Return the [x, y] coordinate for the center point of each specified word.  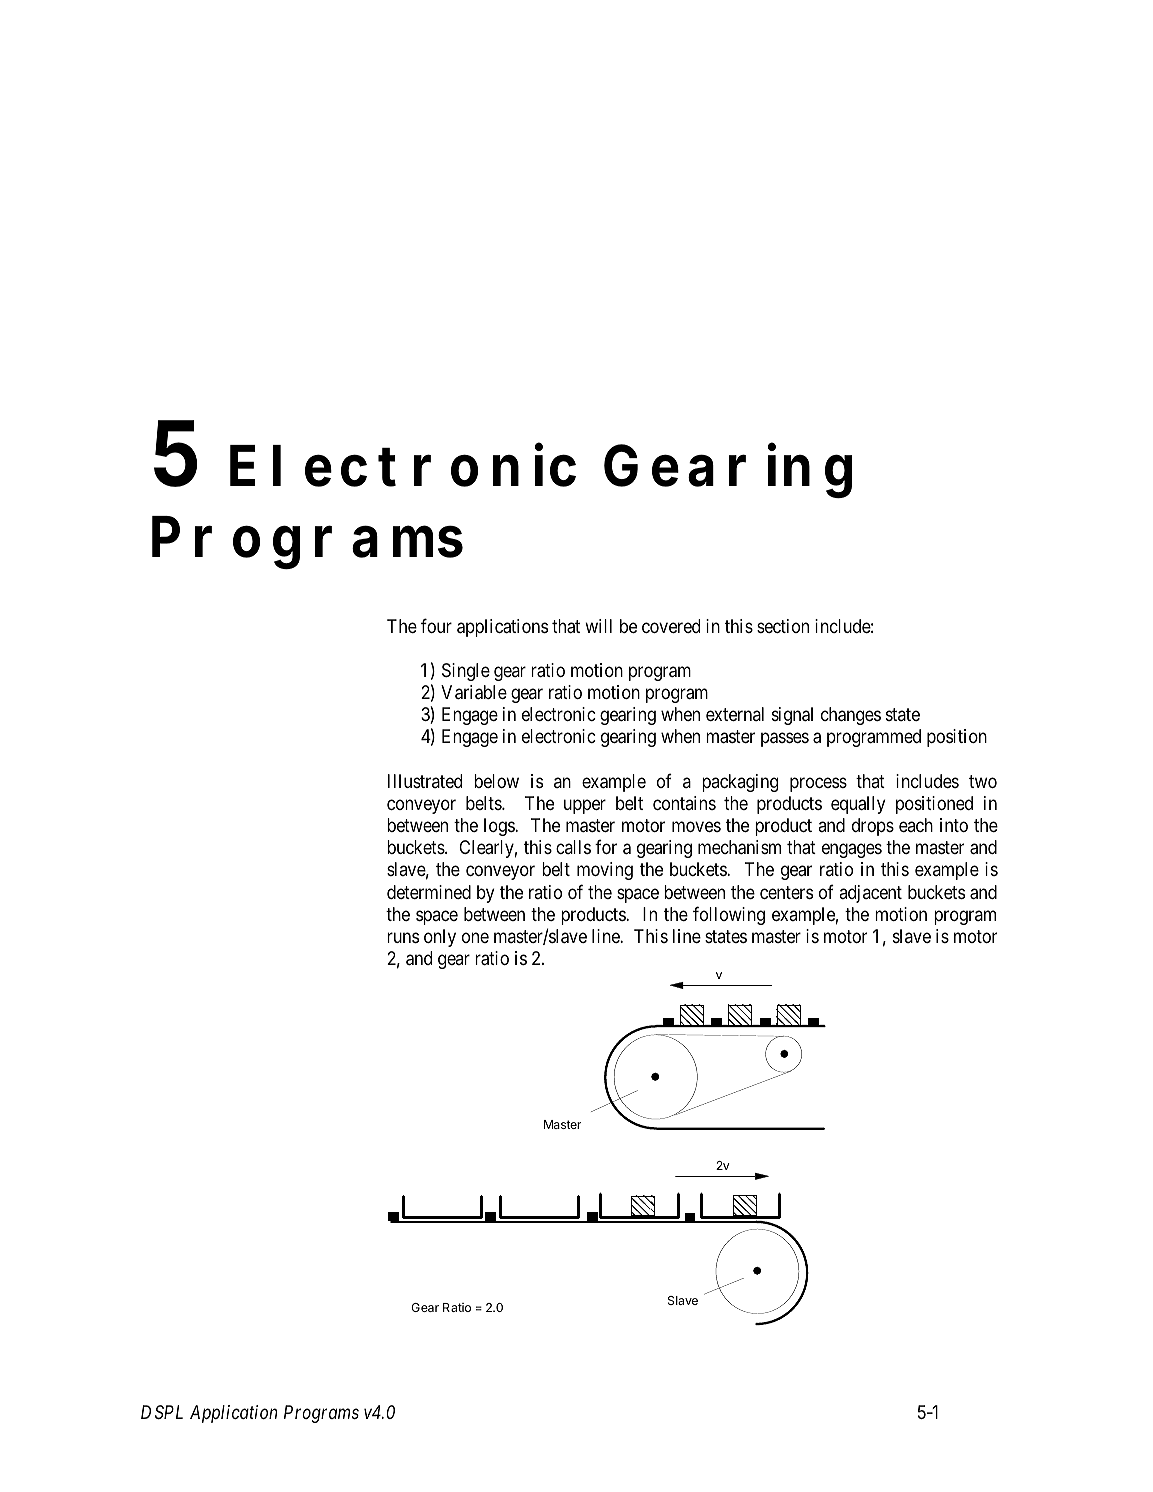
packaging [740, 783]
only [440, 938]
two [983, 781]
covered [671, 626]
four [436, 625]
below [496, 781]
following [729, 915]
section [783, 626]
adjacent [870, 894]
